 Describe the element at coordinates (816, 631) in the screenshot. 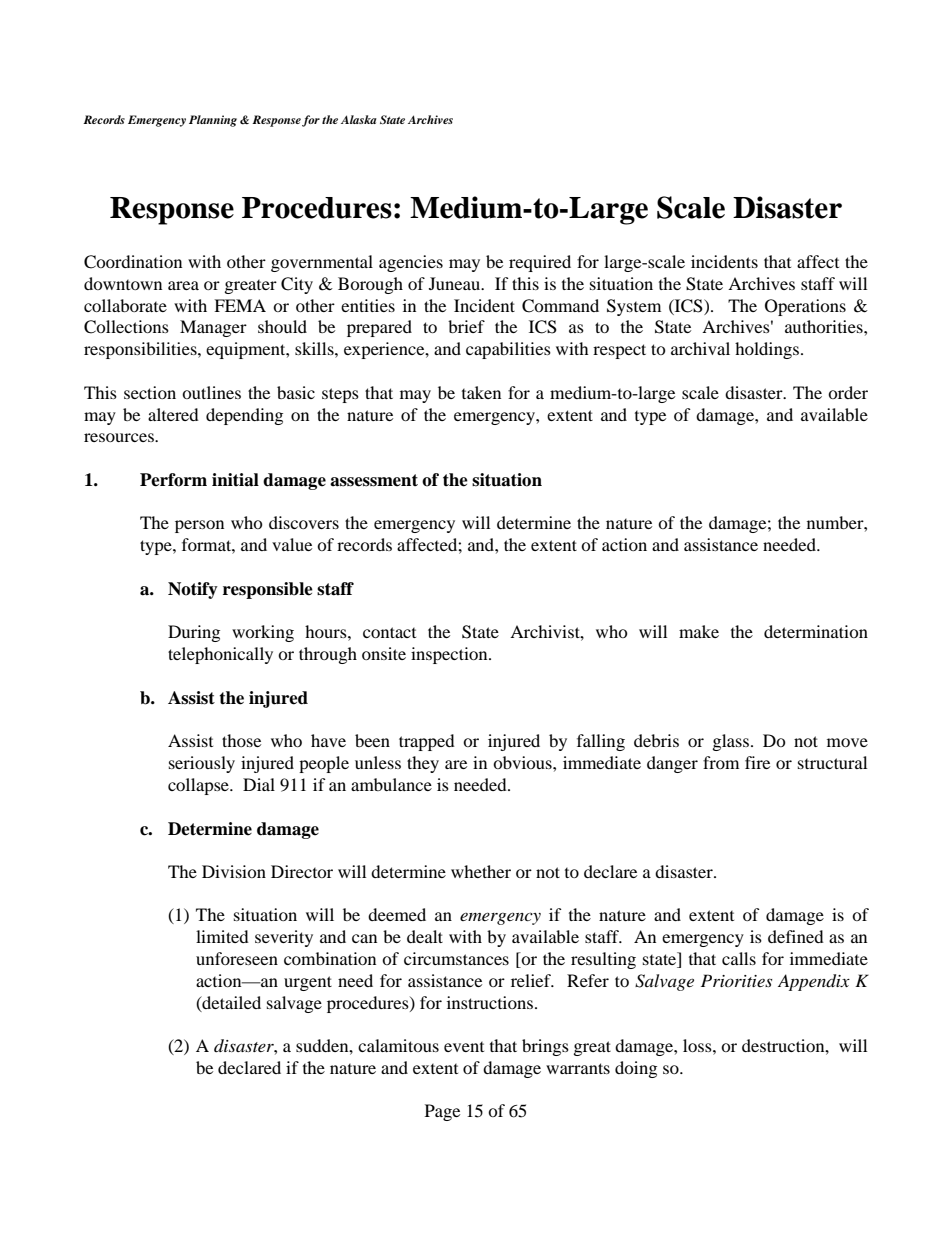

I see `determination` at that location.
